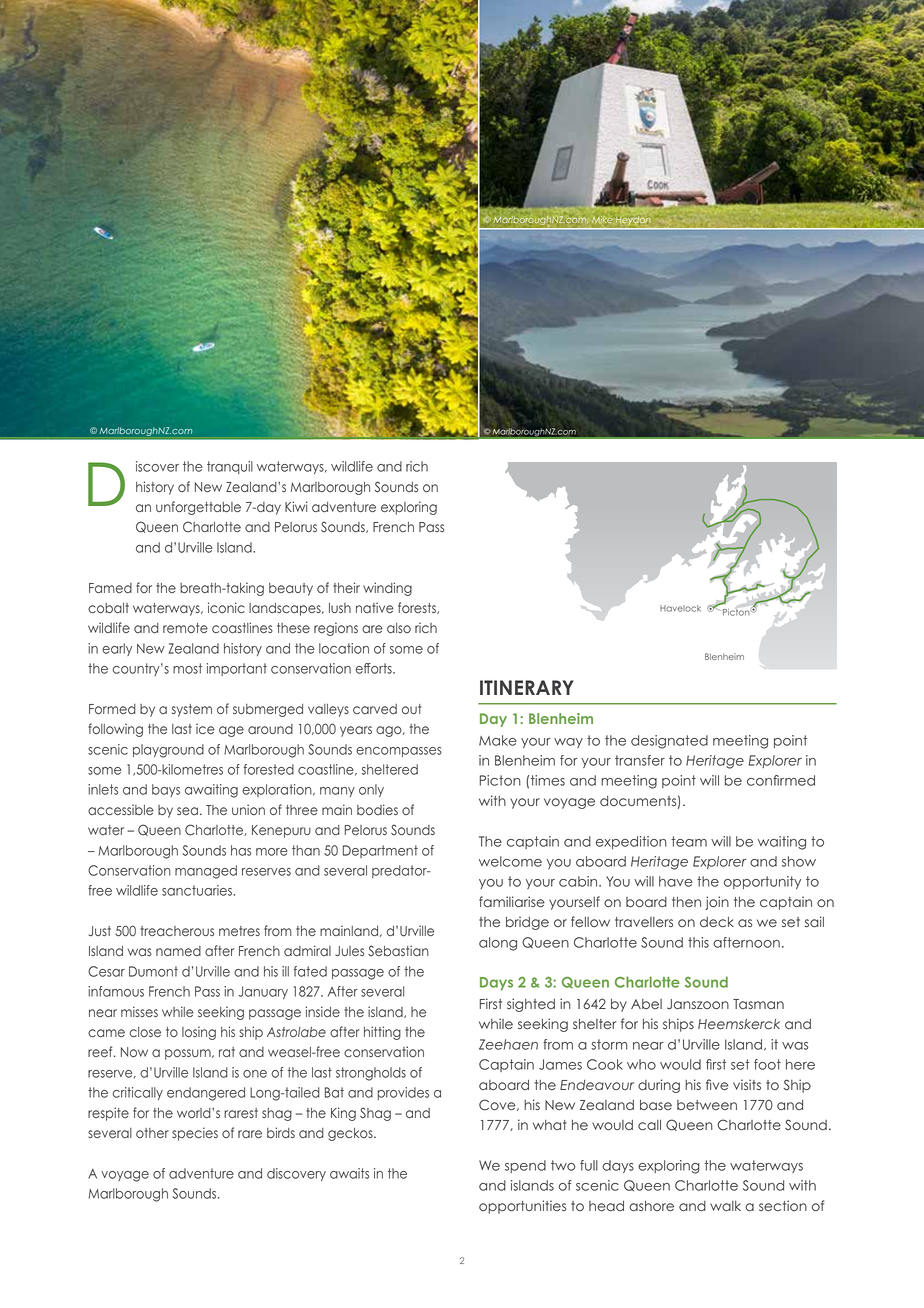  I want to click on tranquil, so click(230, 467).
